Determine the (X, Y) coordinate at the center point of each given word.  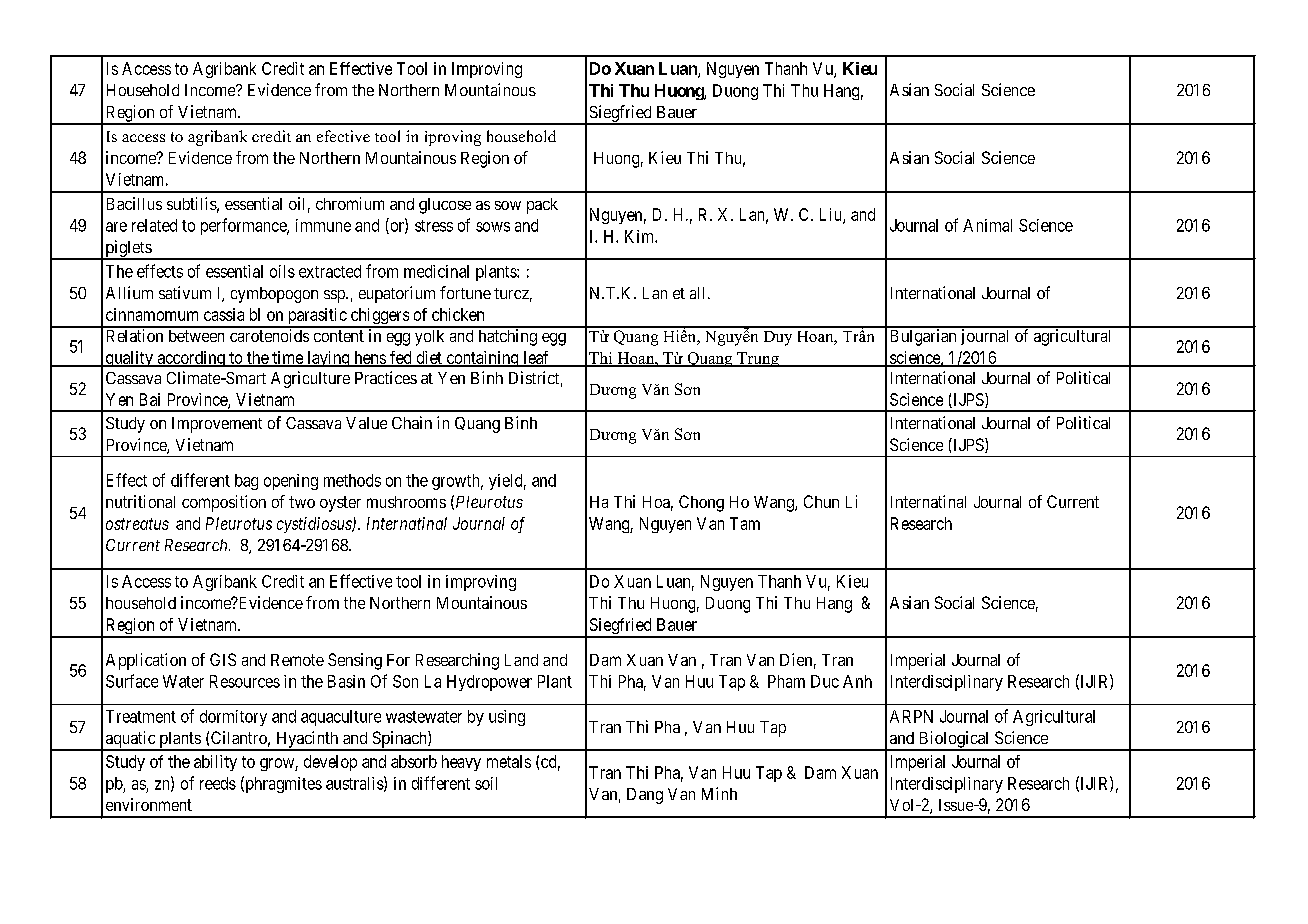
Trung (758, 359)
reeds (218, 783)
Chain (412, 422)
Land (521, 660)
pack (542, 206)
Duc (825, 681)
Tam (745, 523)
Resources (245, 681)
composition (224, 503)
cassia (224, 314)
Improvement (217, 425)
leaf (536, 358)
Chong (701, 503)
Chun (821, 501)
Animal (987, 225)
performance (244, 226)
